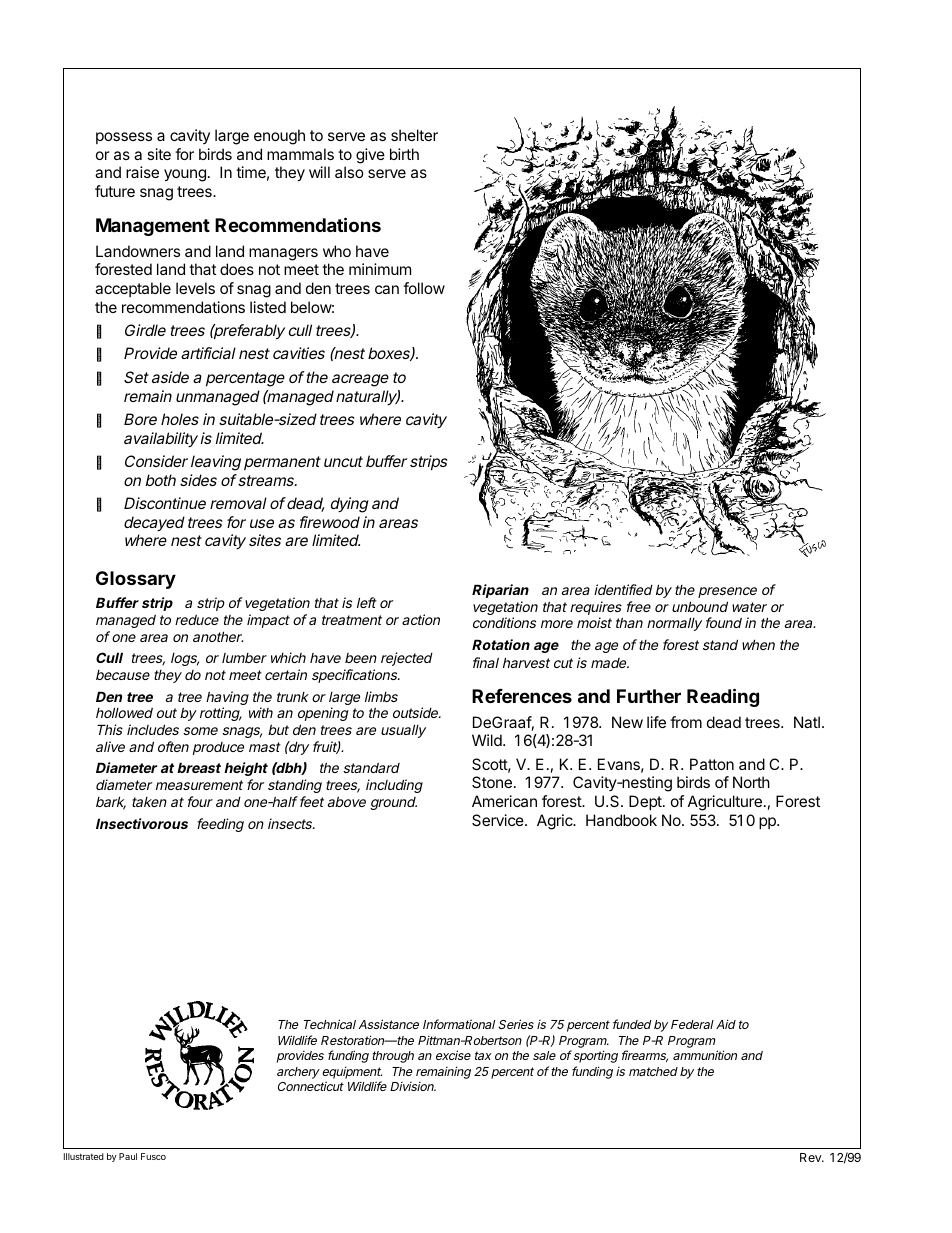  Describe the element at coordinates (195, 288) in the screenshot. I see `levels` at that location.
